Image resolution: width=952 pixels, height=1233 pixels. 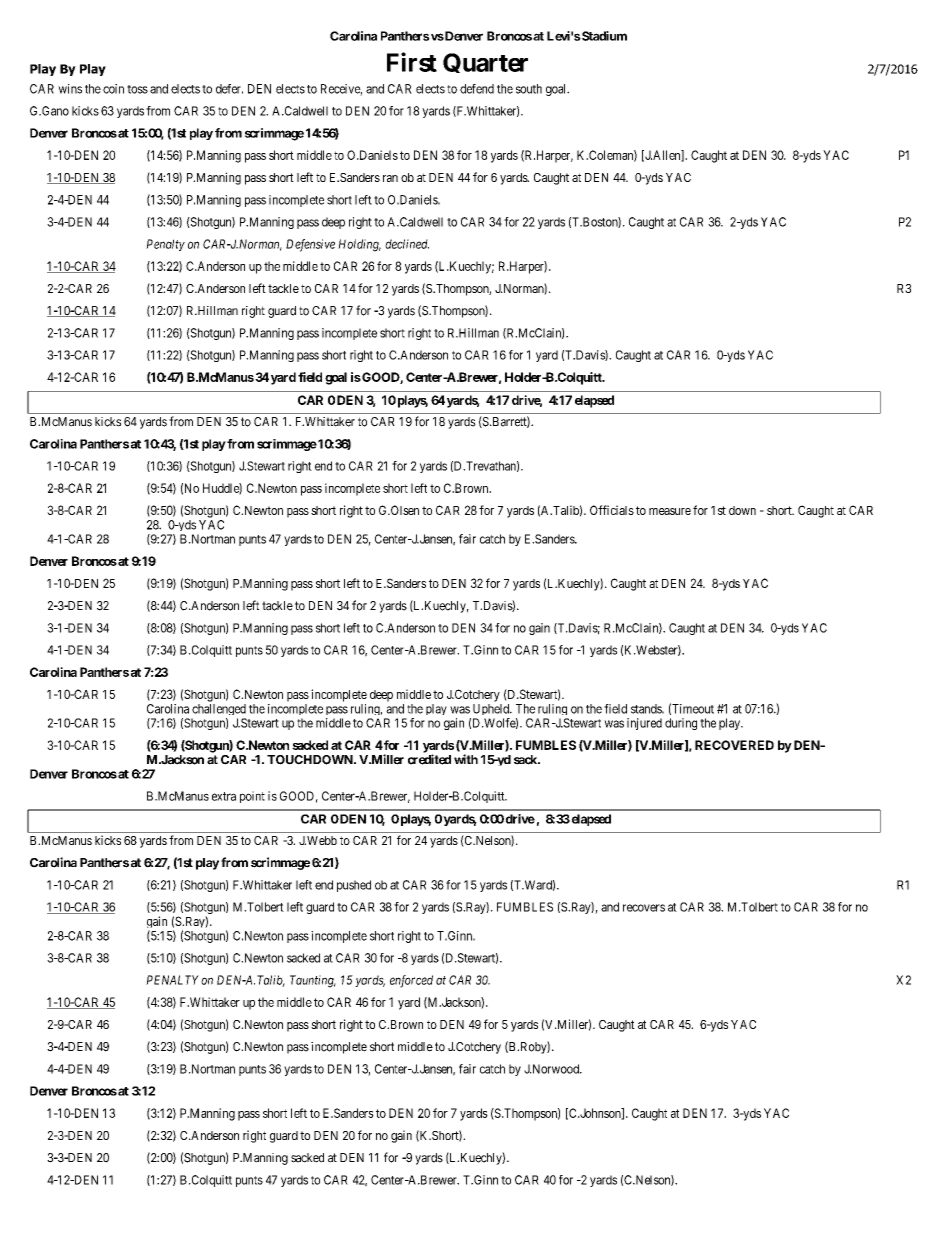 What do you see at coordinates (411, 981) in the page?
I see `enforced` at bounding box center [411, 981].
